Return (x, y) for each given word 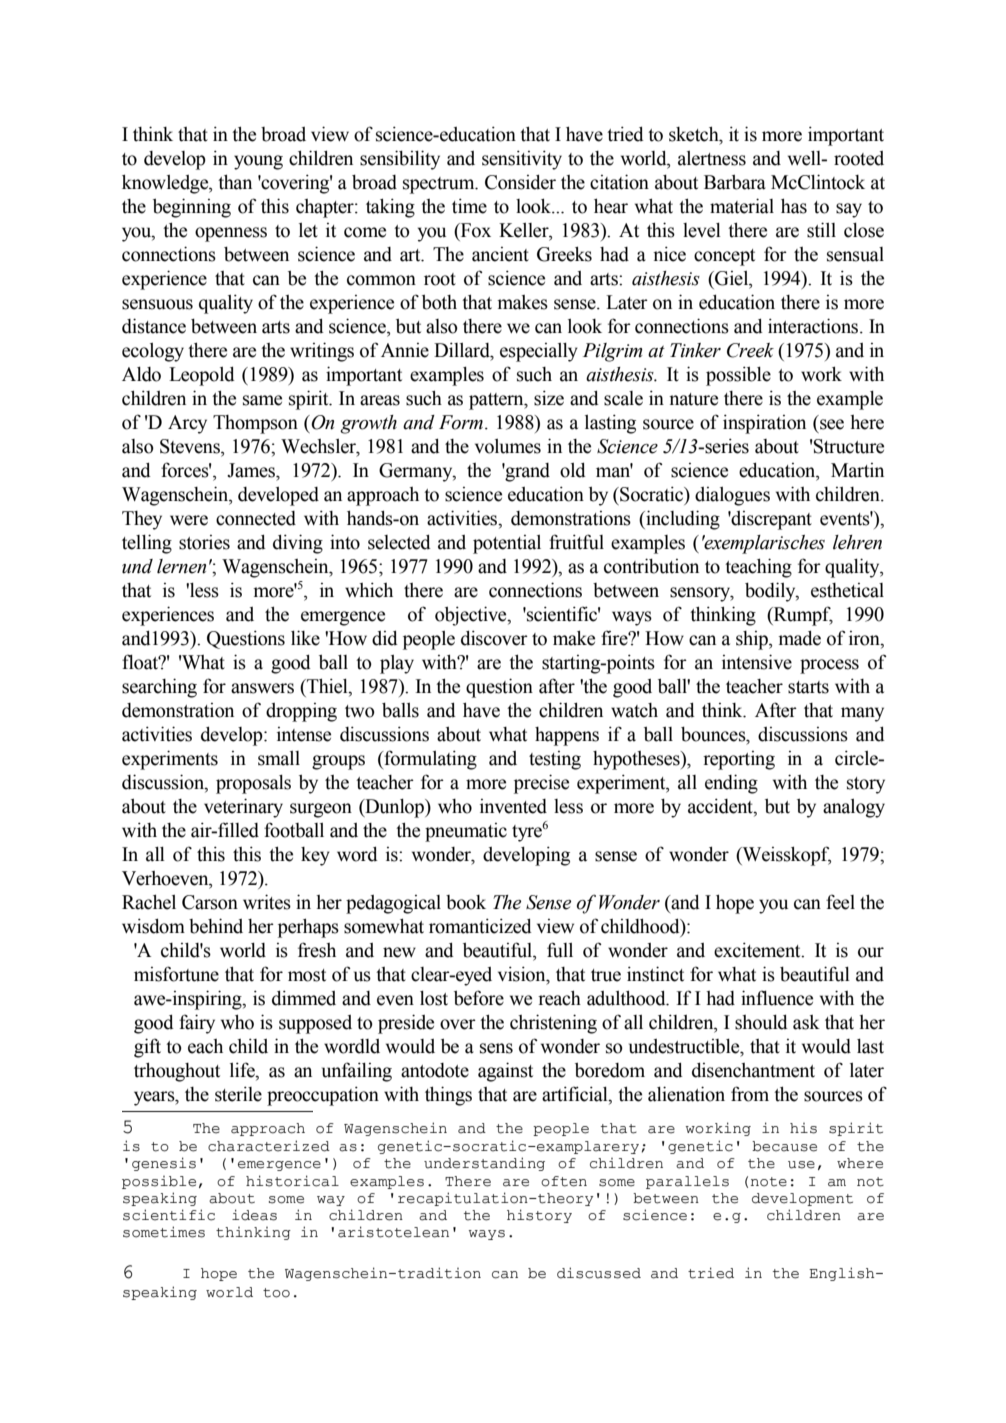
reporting (739, 760)
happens (567, 736)
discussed (599, 1273)
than (235, 182)
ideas (254, 1215)
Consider (520, 182)
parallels (687, 1182)
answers (262, 688)
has (794, 206)
